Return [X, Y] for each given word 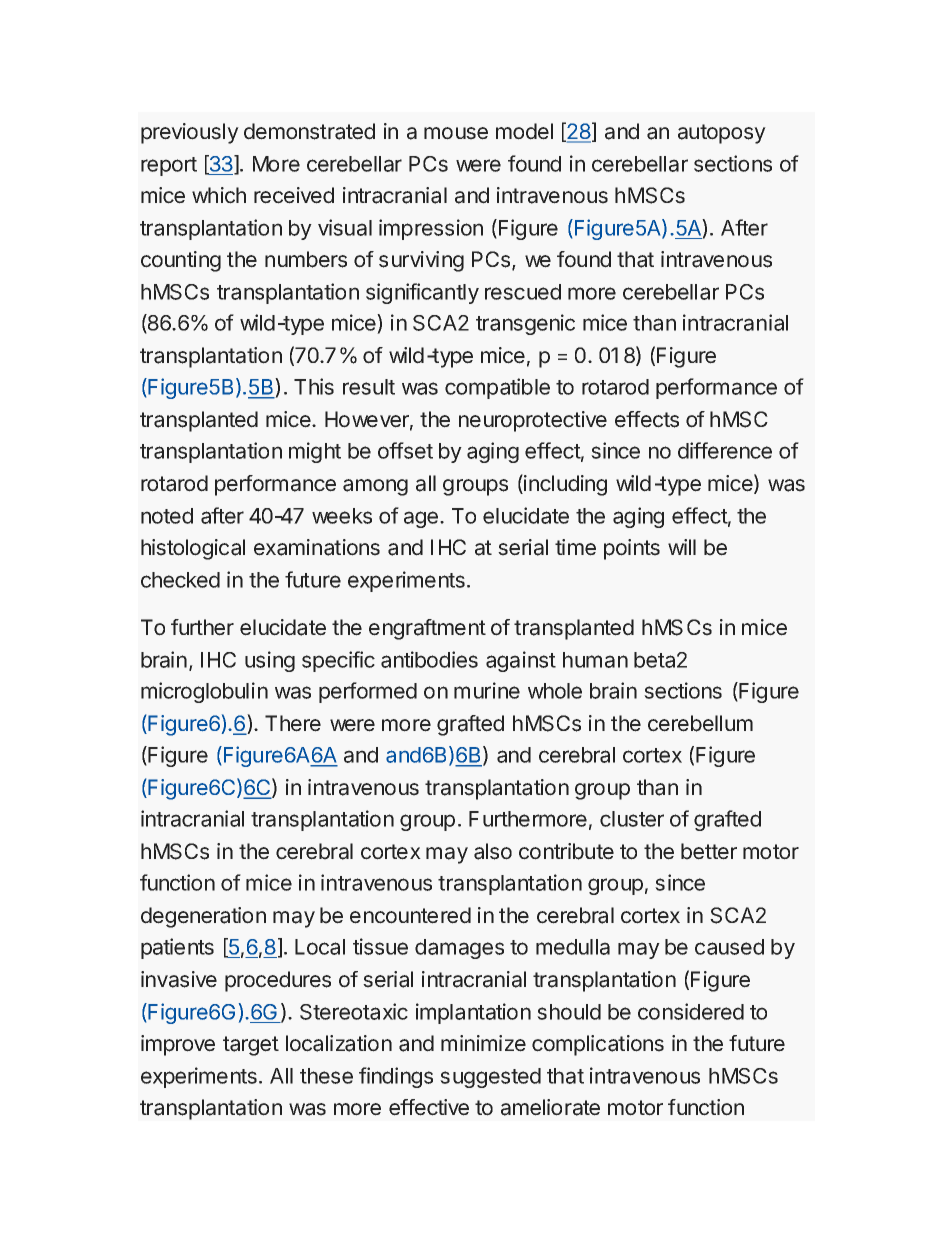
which [219, 195]
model [524, 131]
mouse [456, 133]
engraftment [427, 629]
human [595, 660]
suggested [490, 1078]
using [270, 661]
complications [598, 1045]
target [251, 1046]
